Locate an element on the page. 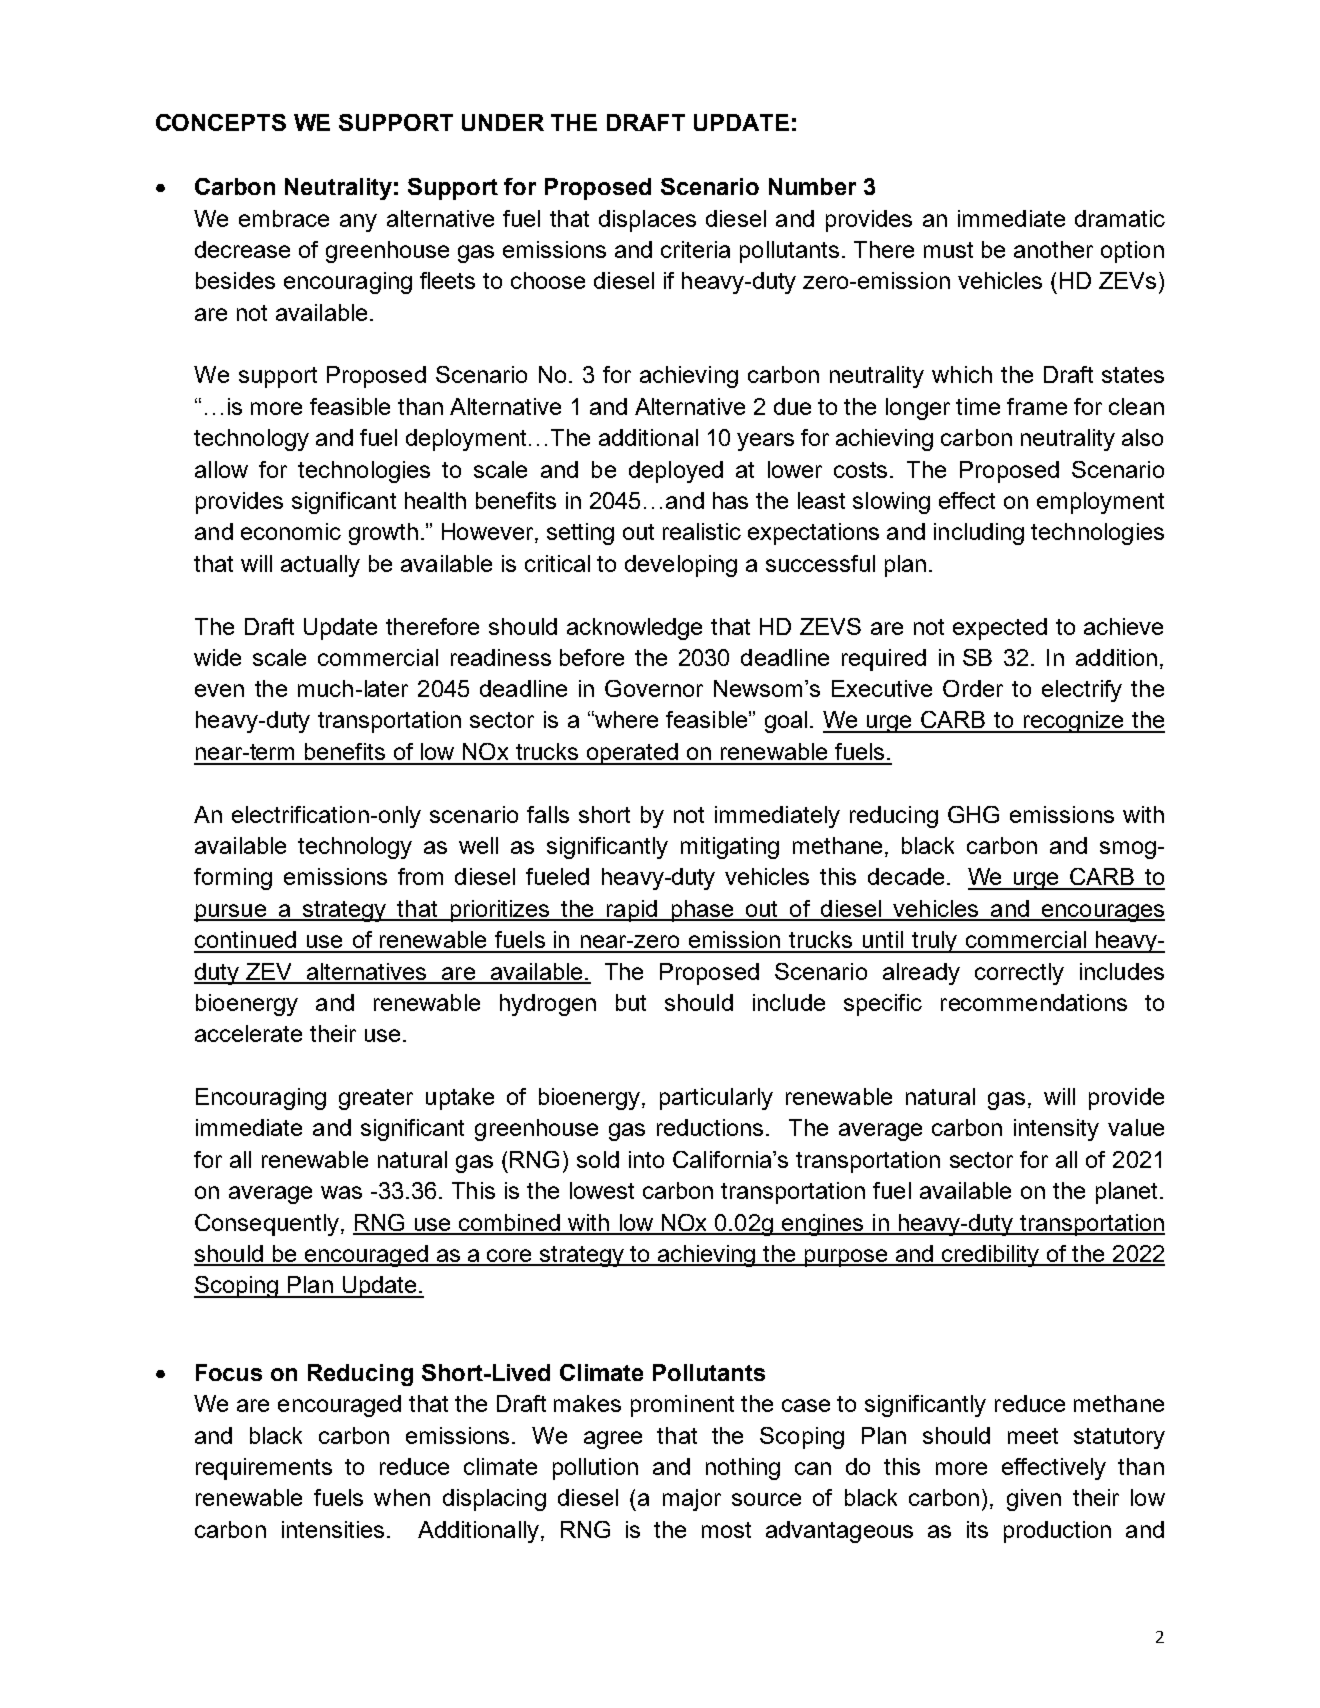  dramatic is located at coordinates (1120, 218).
